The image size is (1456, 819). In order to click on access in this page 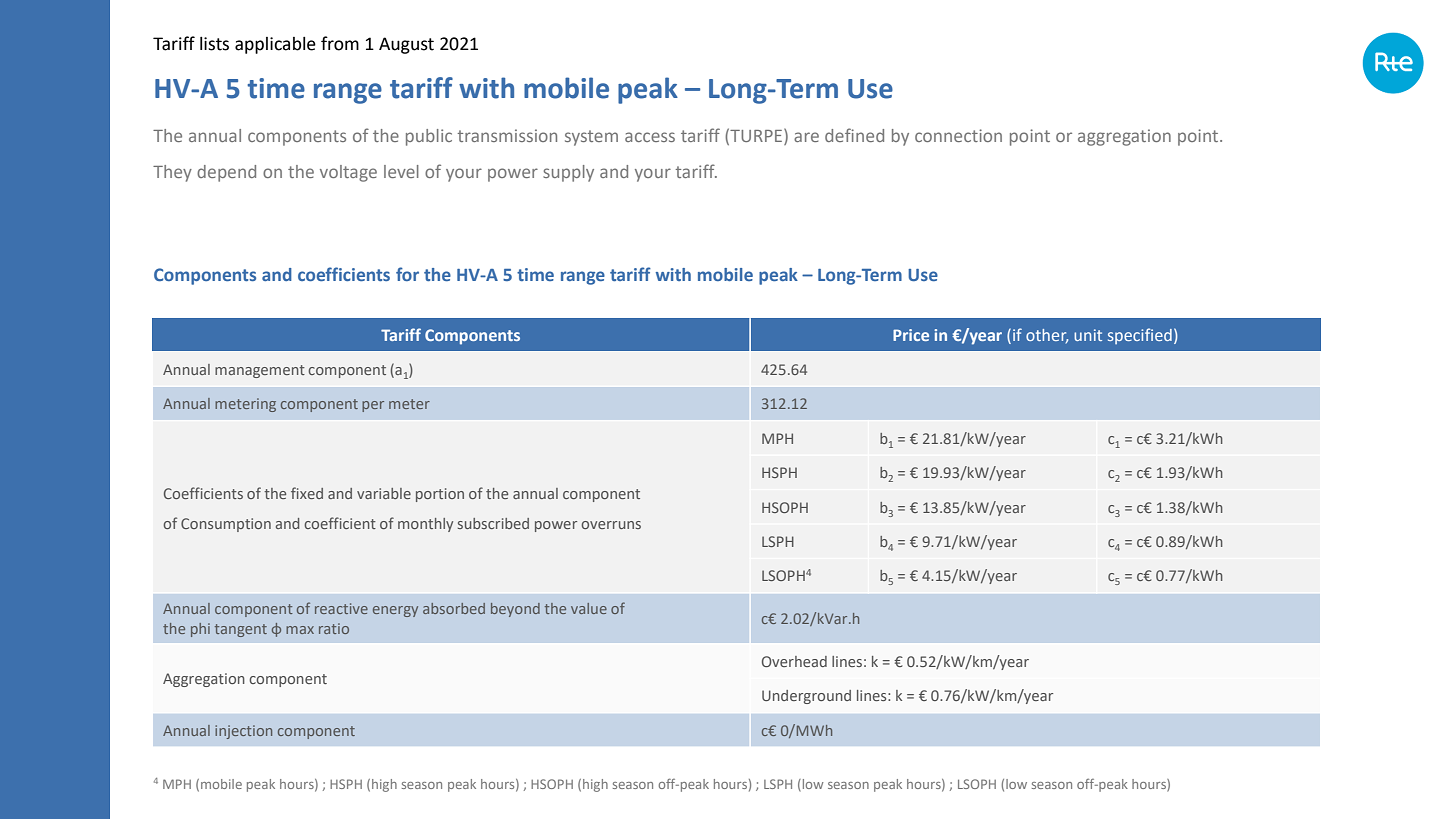, I will do `click(650, 137)`.
